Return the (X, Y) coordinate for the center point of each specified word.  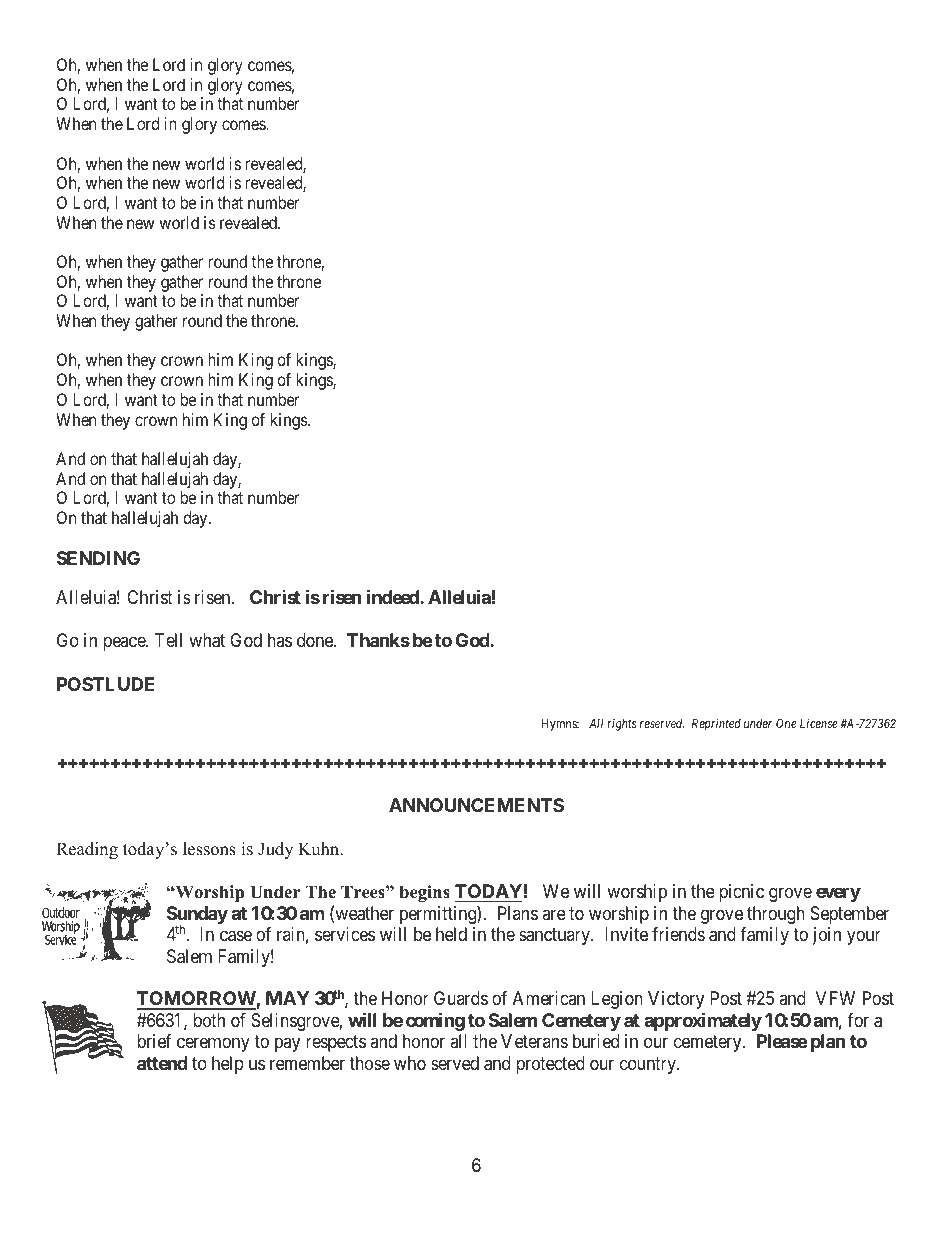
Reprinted (716, 724)
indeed (394, 596)
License (819, 723)
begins (424, 893)
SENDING (98, 558)
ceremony (213, 1045)
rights (622, 725)
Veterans (534, 1041)
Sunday (197, 916)
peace (125, 644)
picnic (741, 893)
